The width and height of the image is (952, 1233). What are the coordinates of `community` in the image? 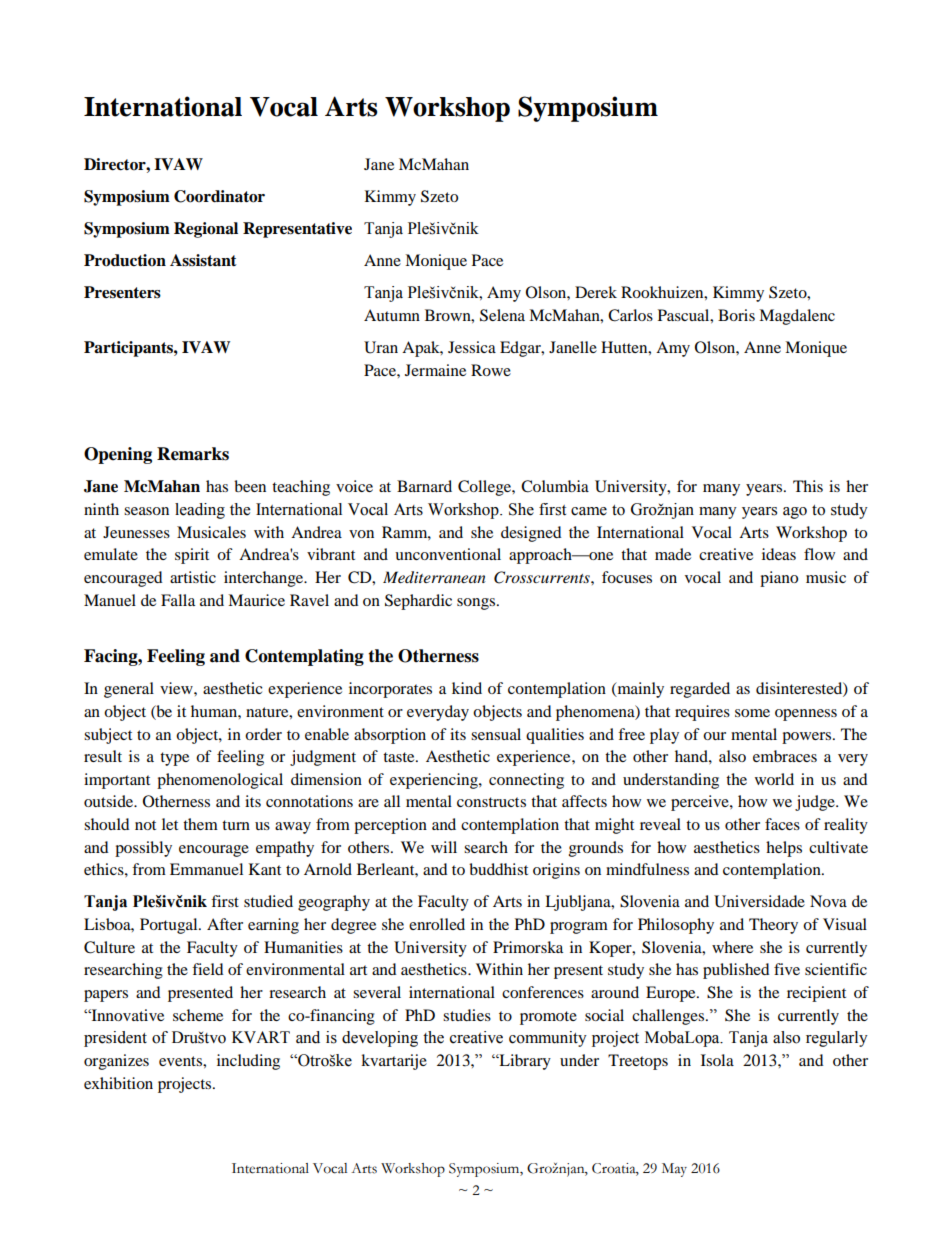 It's located at (548, 1039).
